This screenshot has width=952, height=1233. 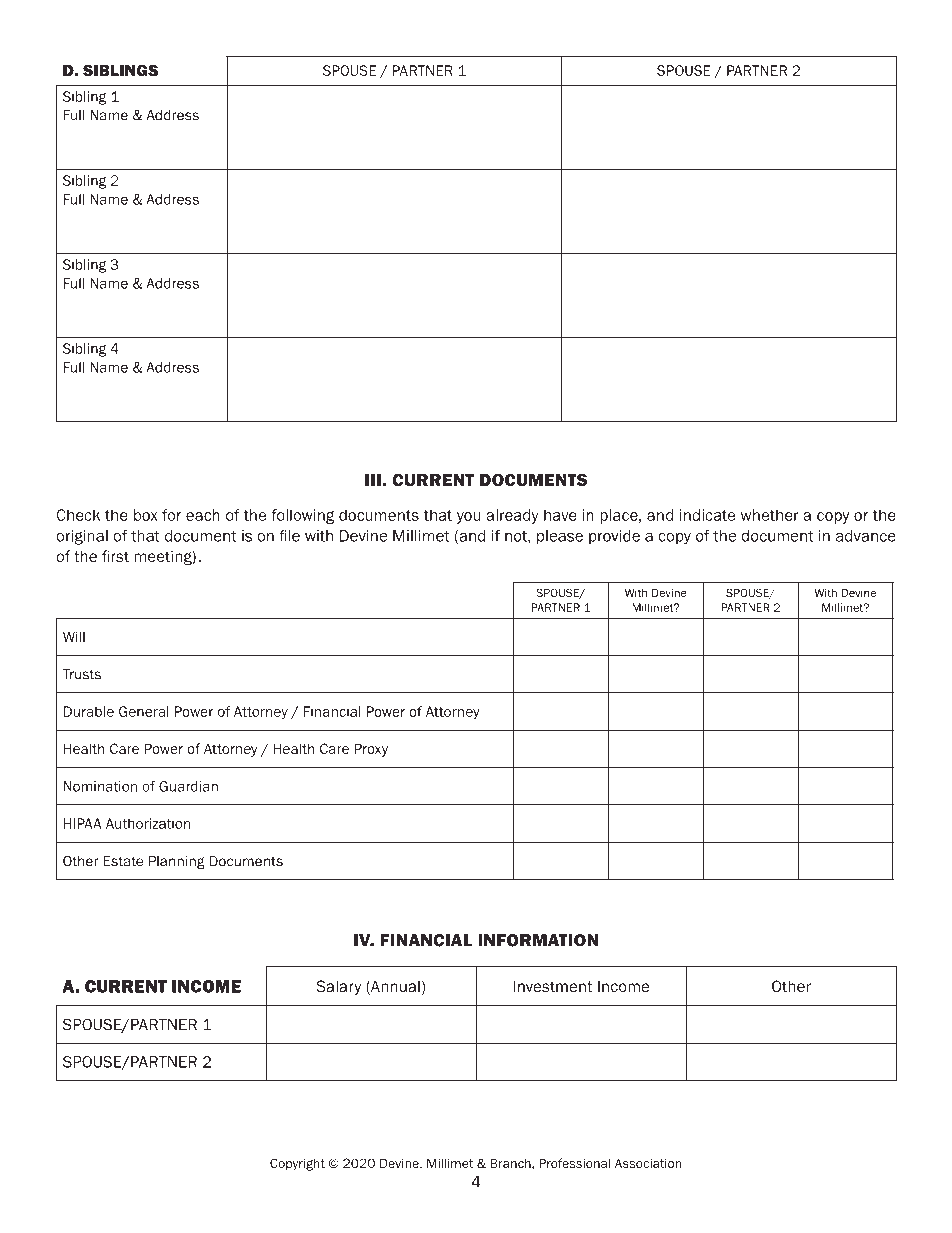 What do you see at coordinates (538, 940) in the screenshot?
I see `INFORMATION` at bounding box center [538, 940].
